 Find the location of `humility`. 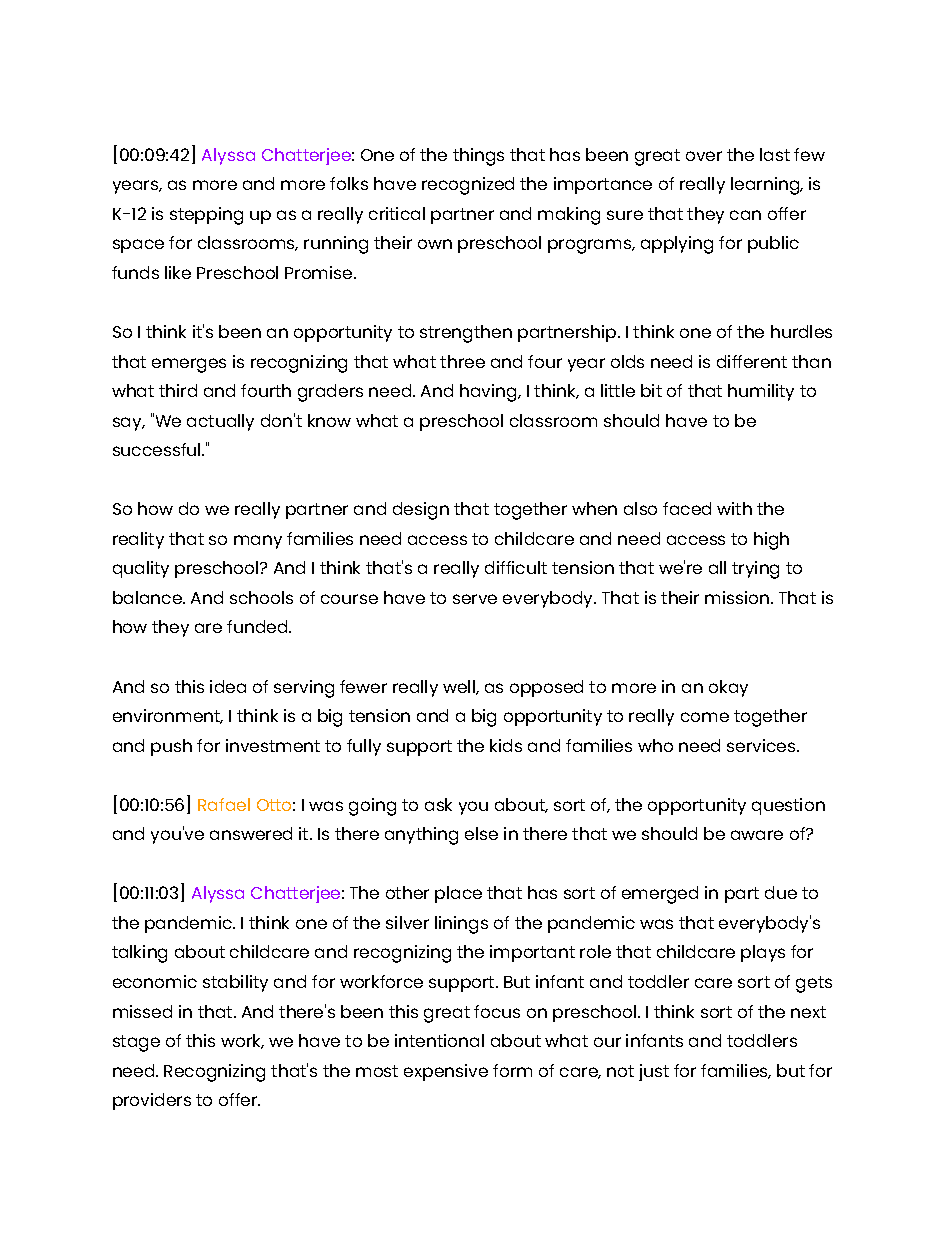

humility is located at coordinates (761, 392).
